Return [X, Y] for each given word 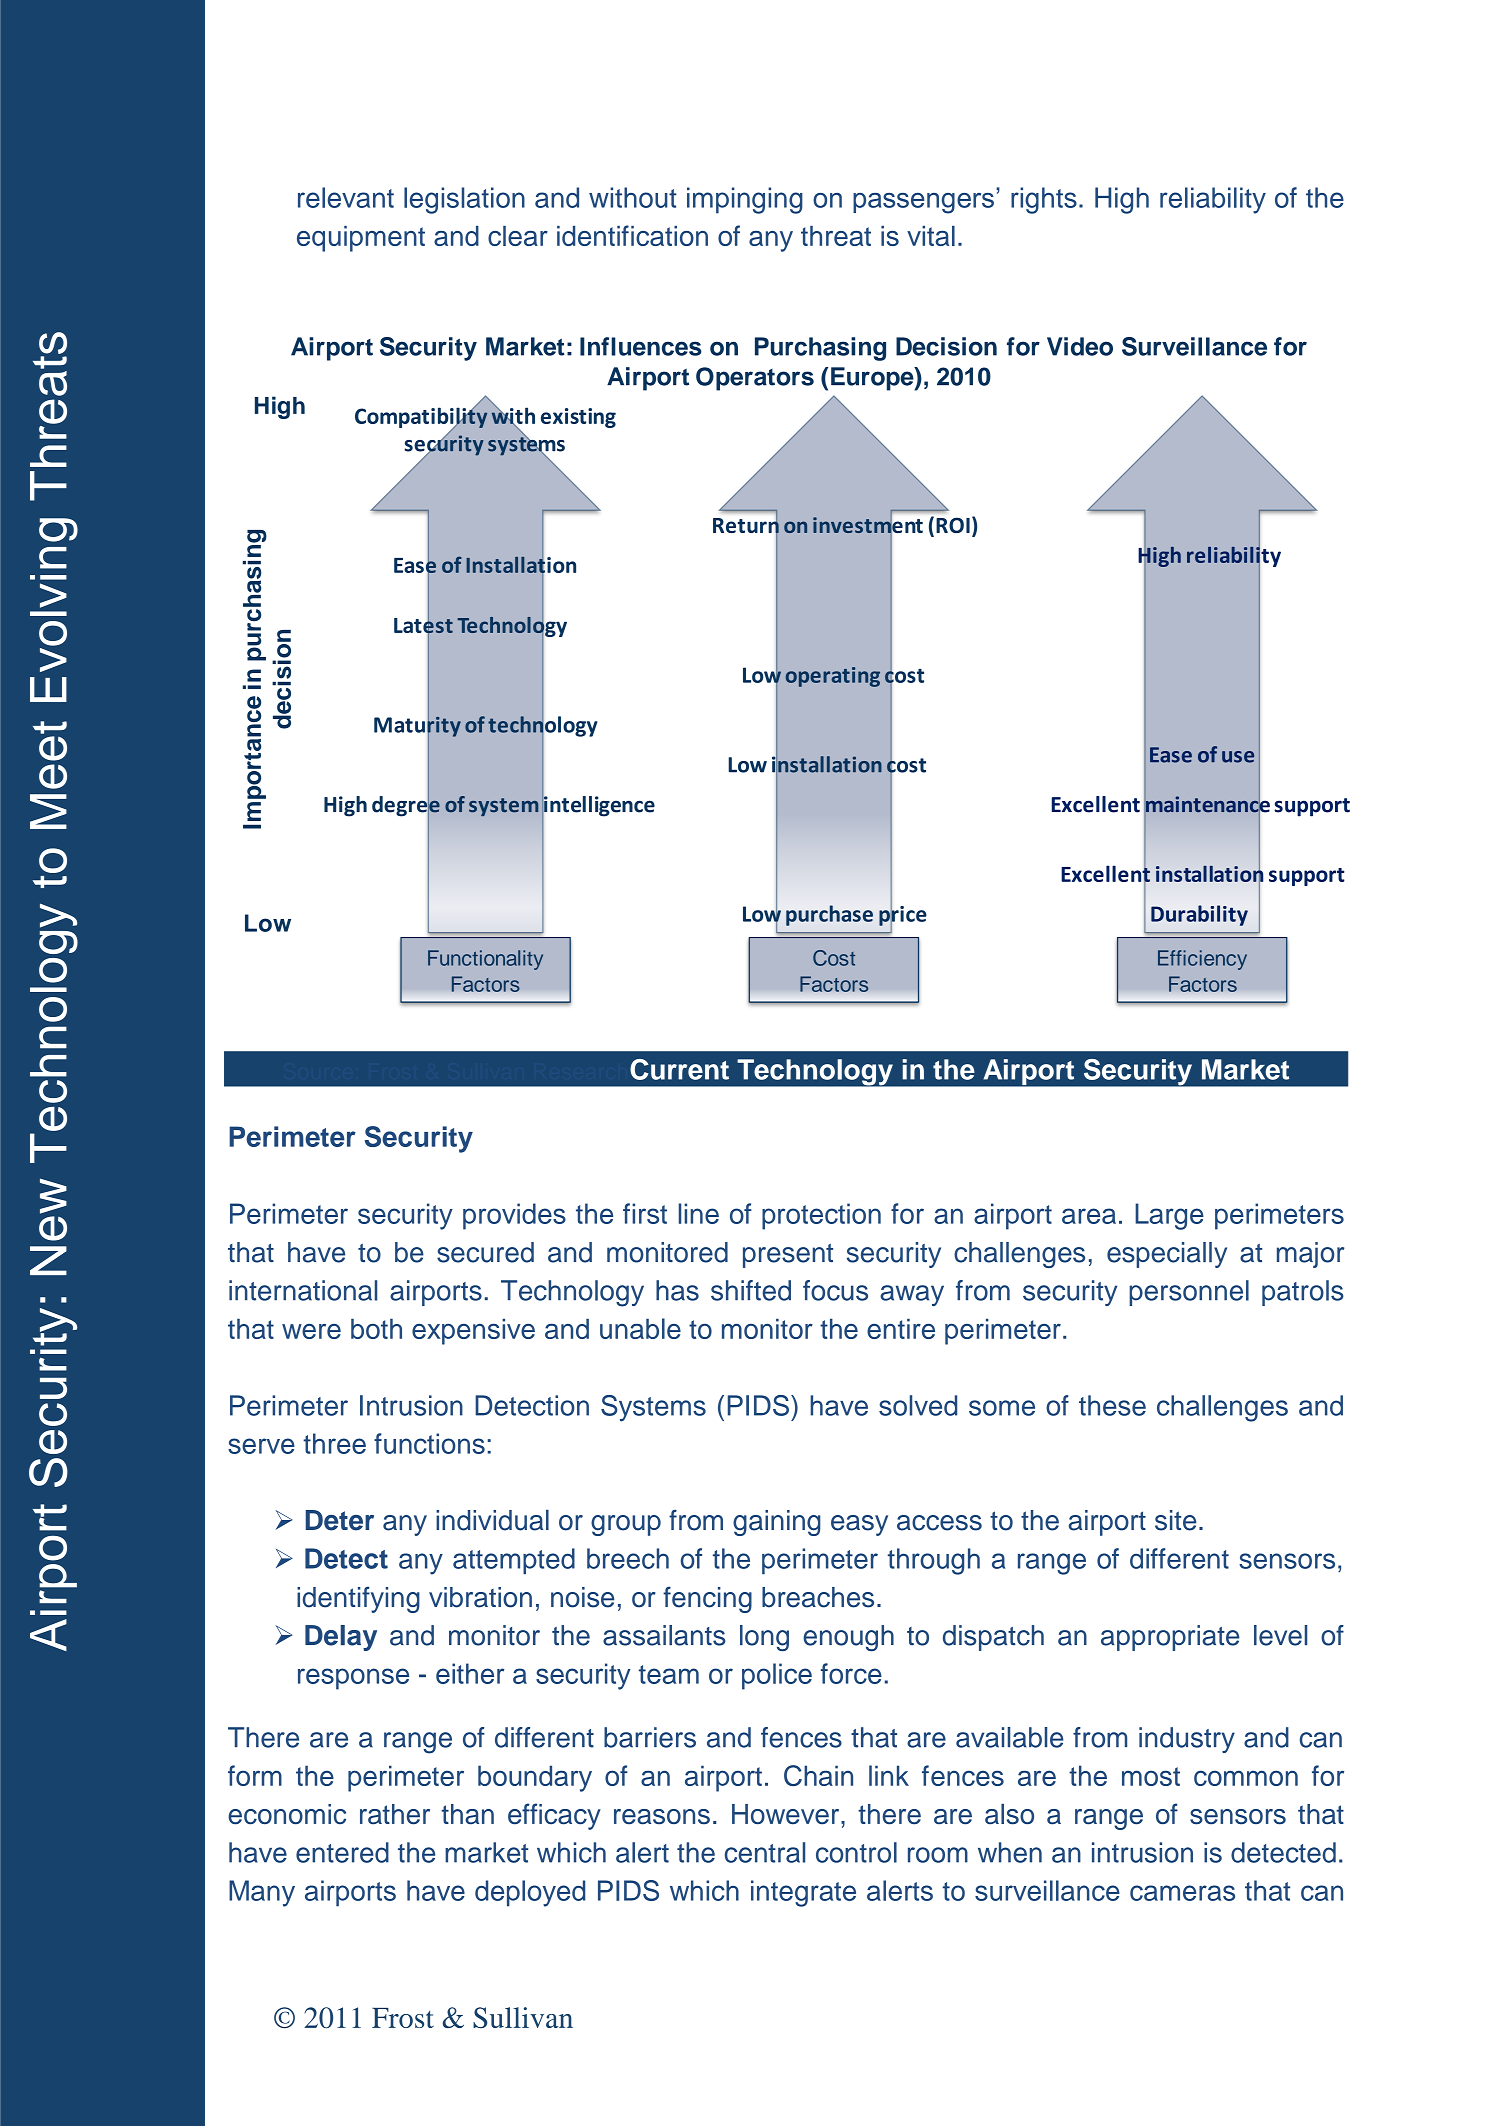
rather [395, 1814]
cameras [1182, 1893]
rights [1044, 200]
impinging [745, 200]
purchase [829, 915]
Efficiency [1202, 960]
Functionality [485, 960]
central [765, 1852]
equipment [361, 239]
